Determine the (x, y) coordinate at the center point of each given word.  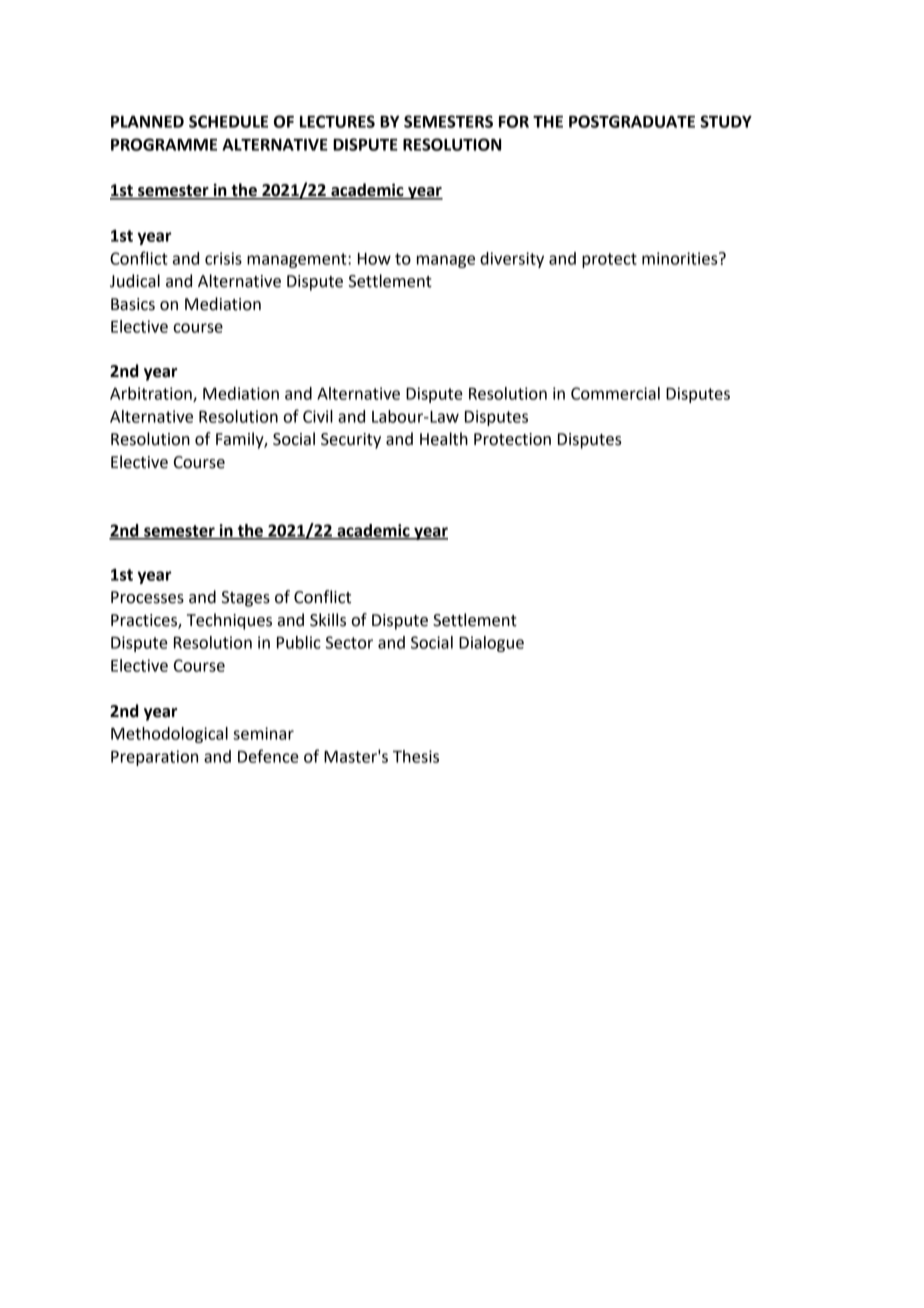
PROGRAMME (164, 144)
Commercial (615, 393)
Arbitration (152, 394)
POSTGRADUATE (632, 121)
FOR (514, 121)
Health (444, 439)
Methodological (169, 735)
